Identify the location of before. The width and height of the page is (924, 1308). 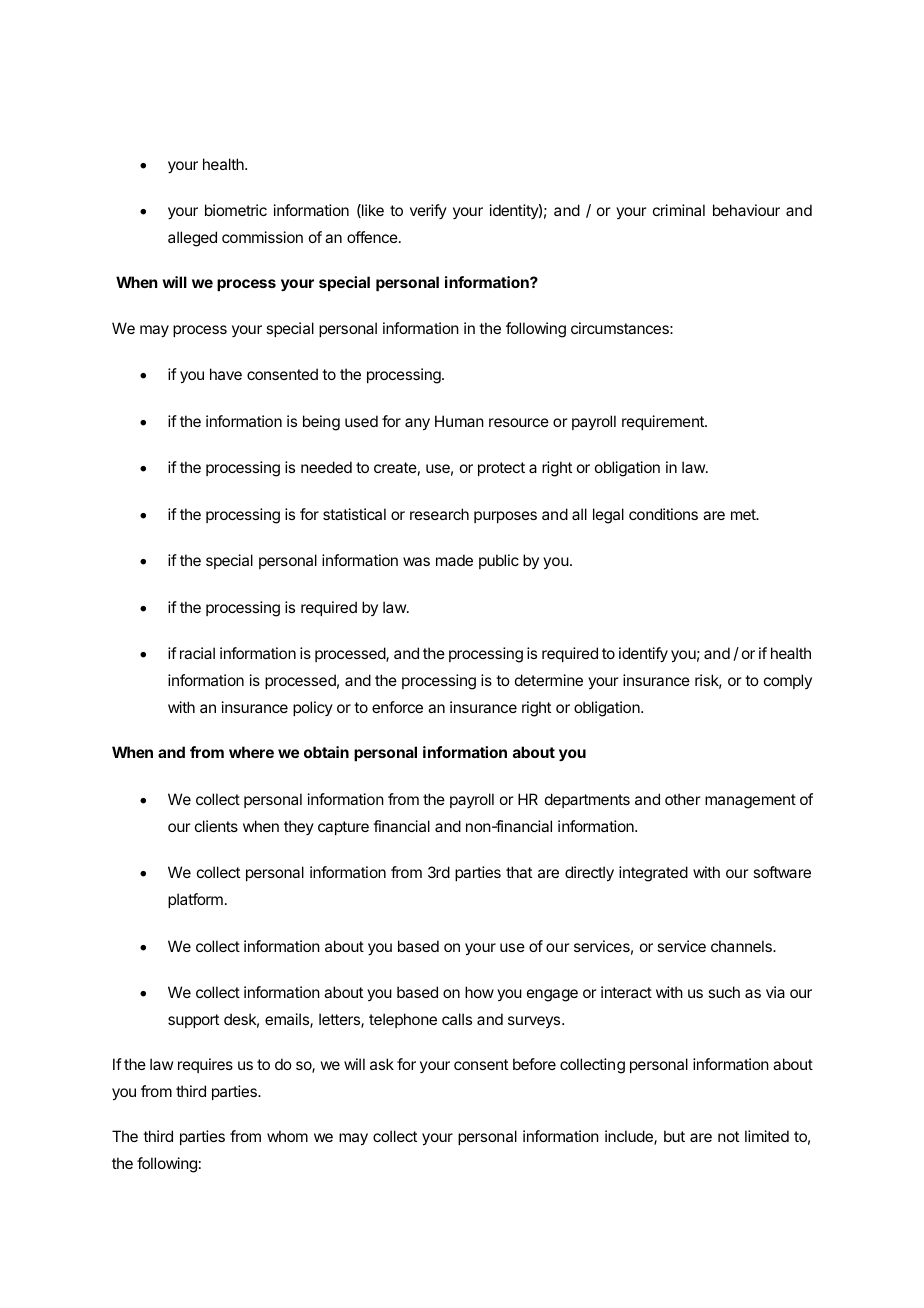
(534, 1064).
